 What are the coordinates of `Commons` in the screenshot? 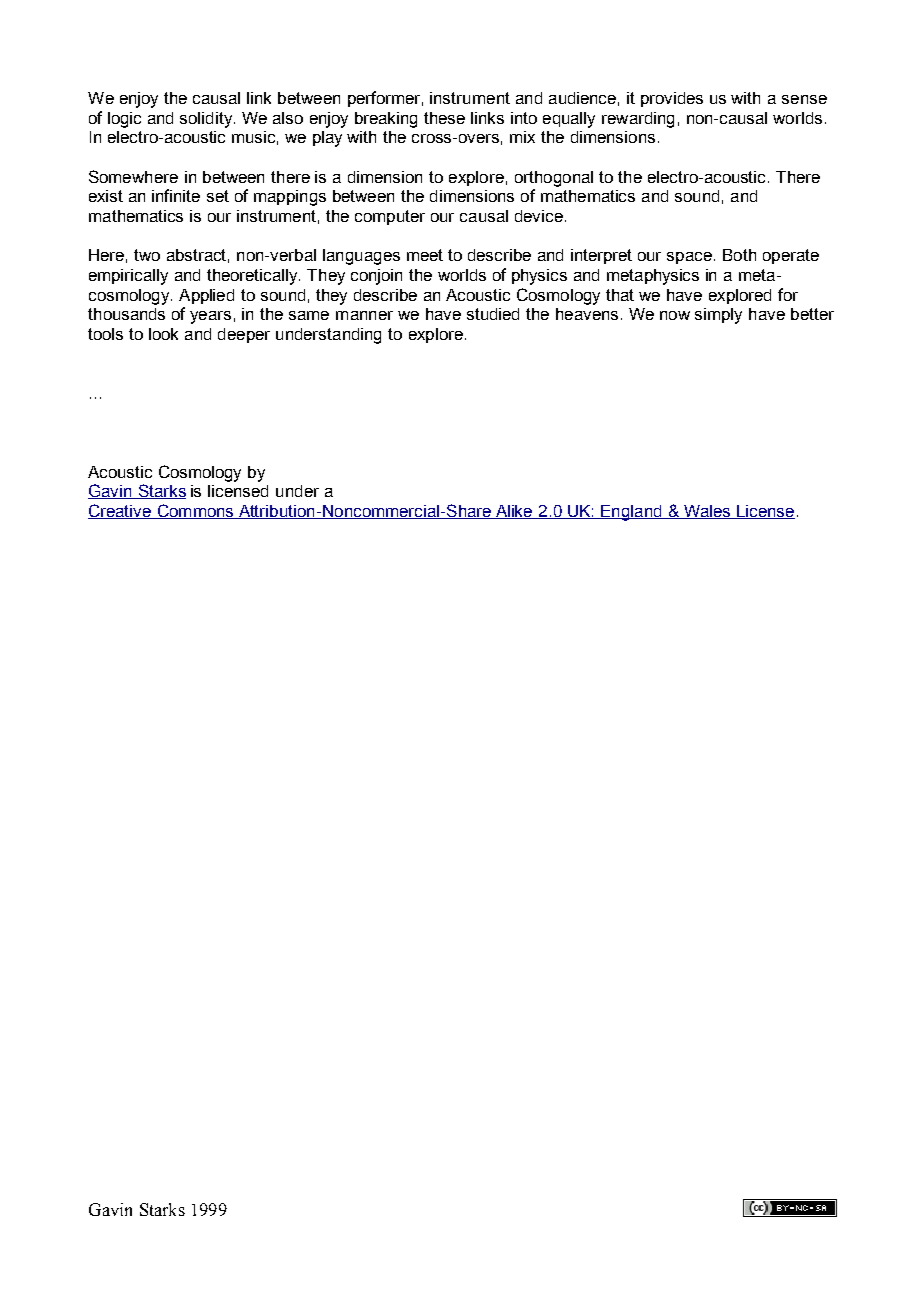 It's located at (195, 511).
